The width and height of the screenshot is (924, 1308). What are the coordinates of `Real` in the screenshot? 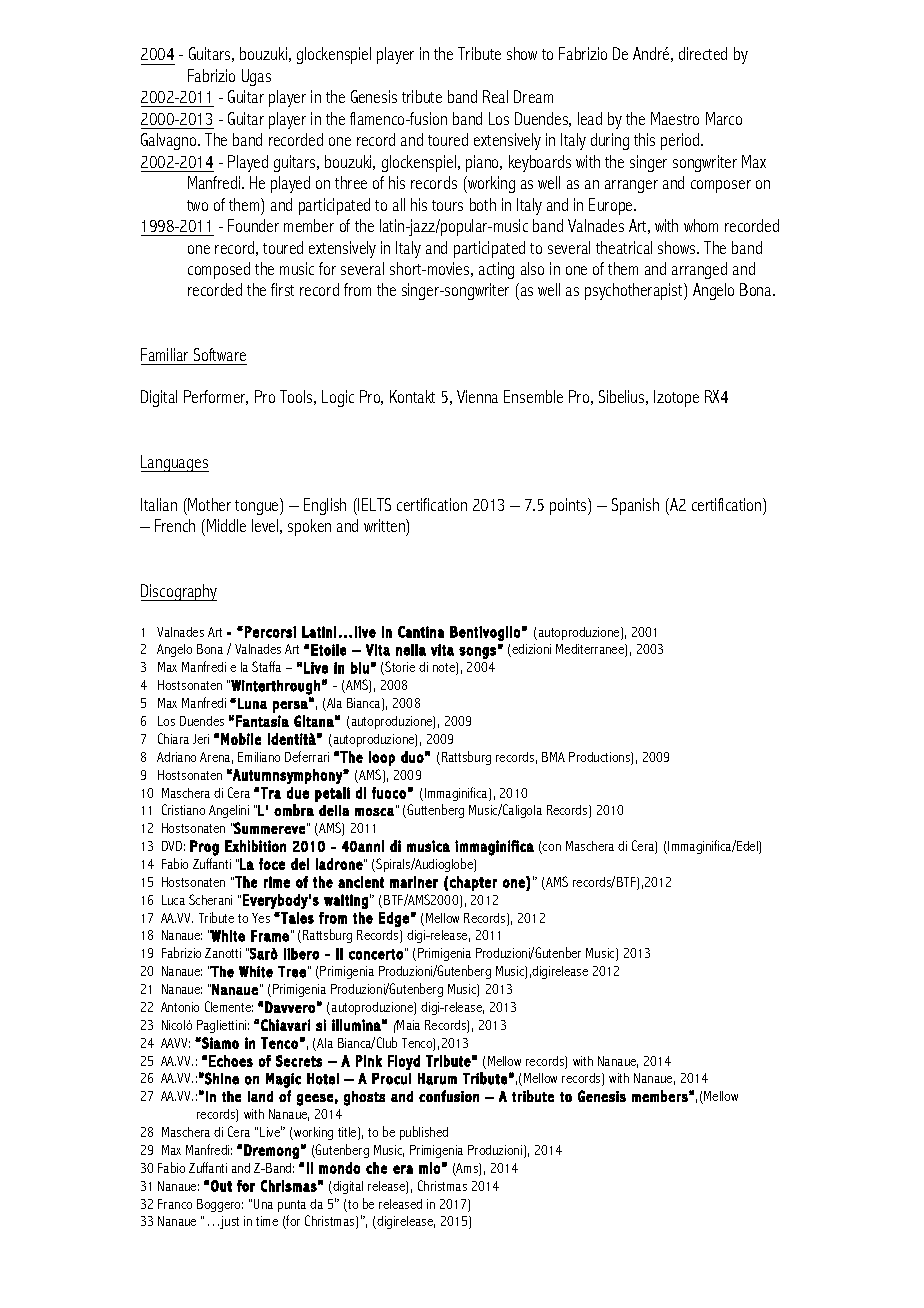 It's located at (495, 96).
